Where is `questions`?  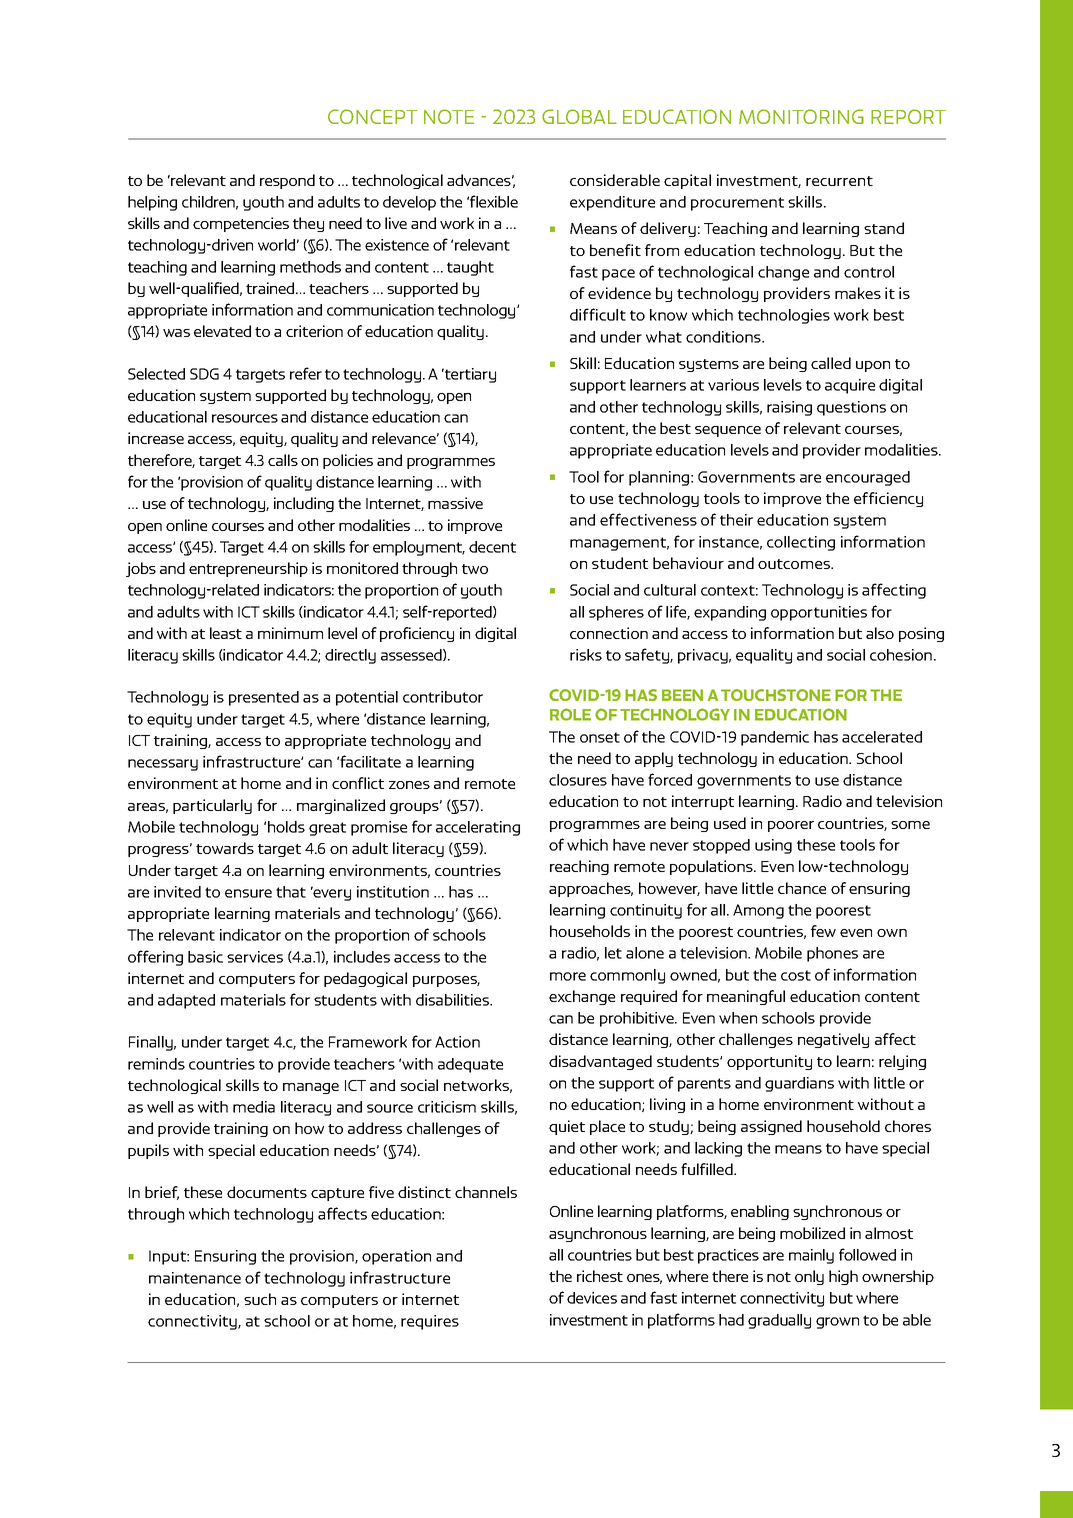 questions is located at coordinates (851, 408).
